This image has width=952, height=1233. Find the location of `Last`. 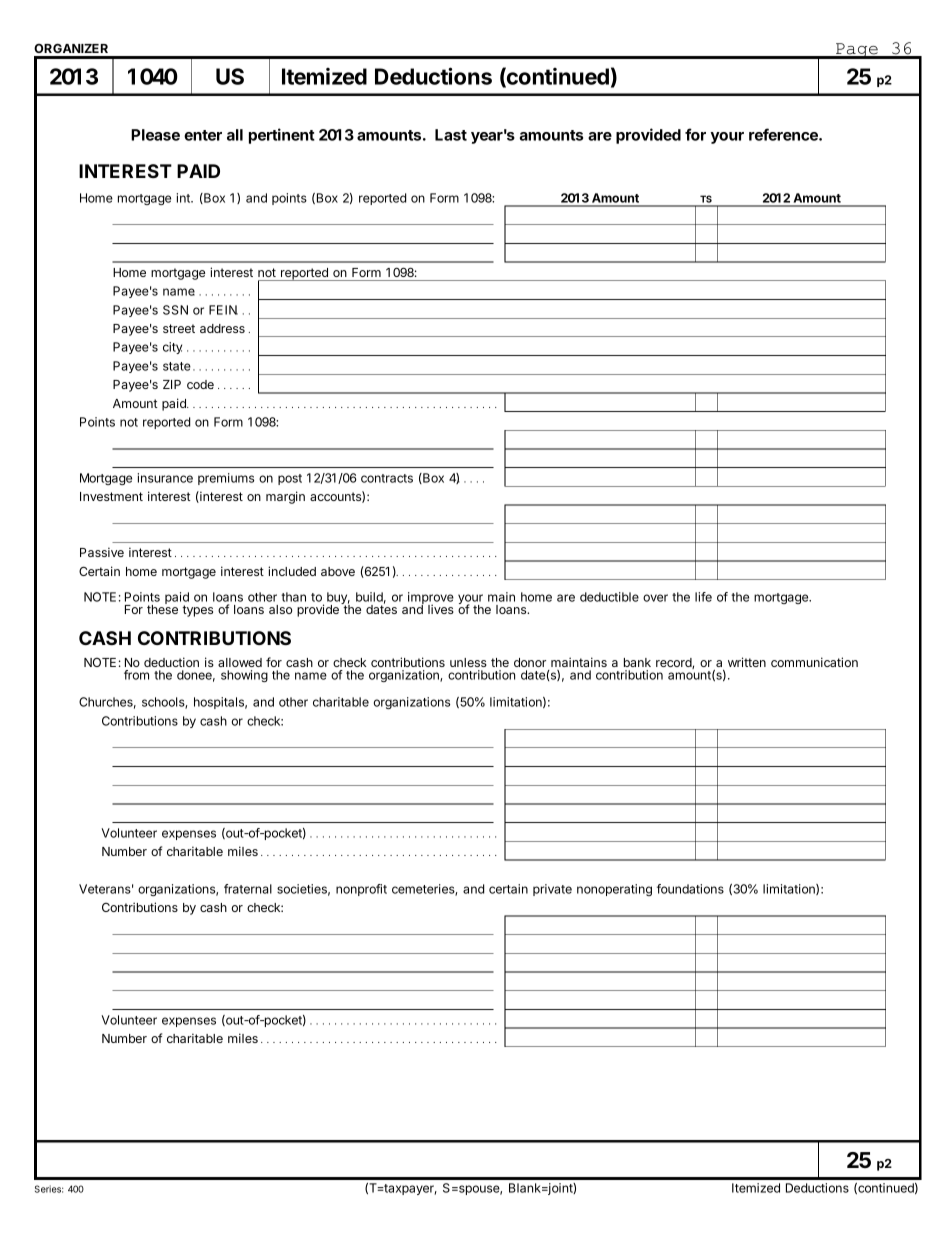

Last is located at coordinates (451, 135).
